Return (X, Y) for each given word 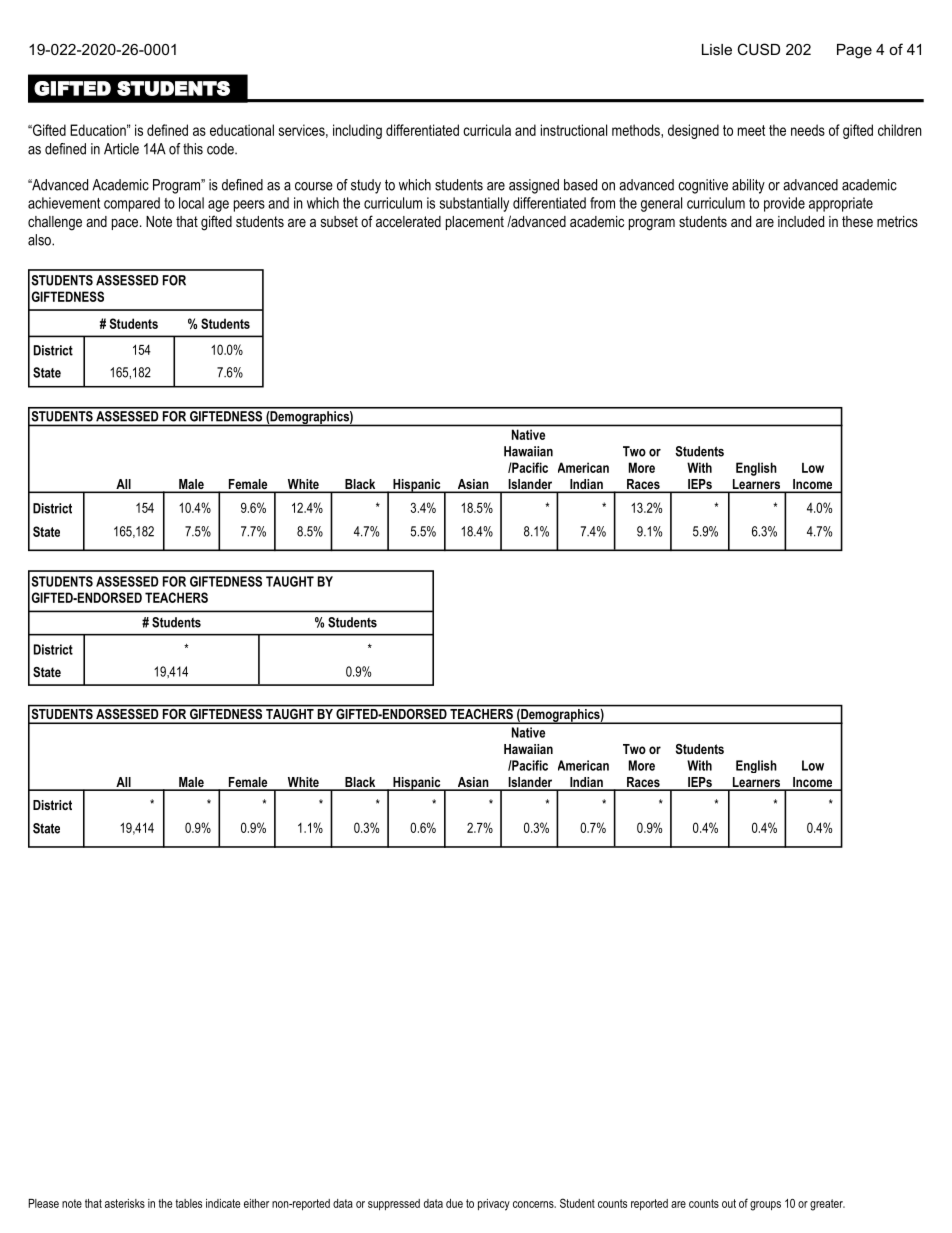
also (40, 240)
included (801, 221)
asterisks (125, 1203)
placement (475, 223)
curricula (487, 130)
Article (121, 149)
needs (808, 130)
